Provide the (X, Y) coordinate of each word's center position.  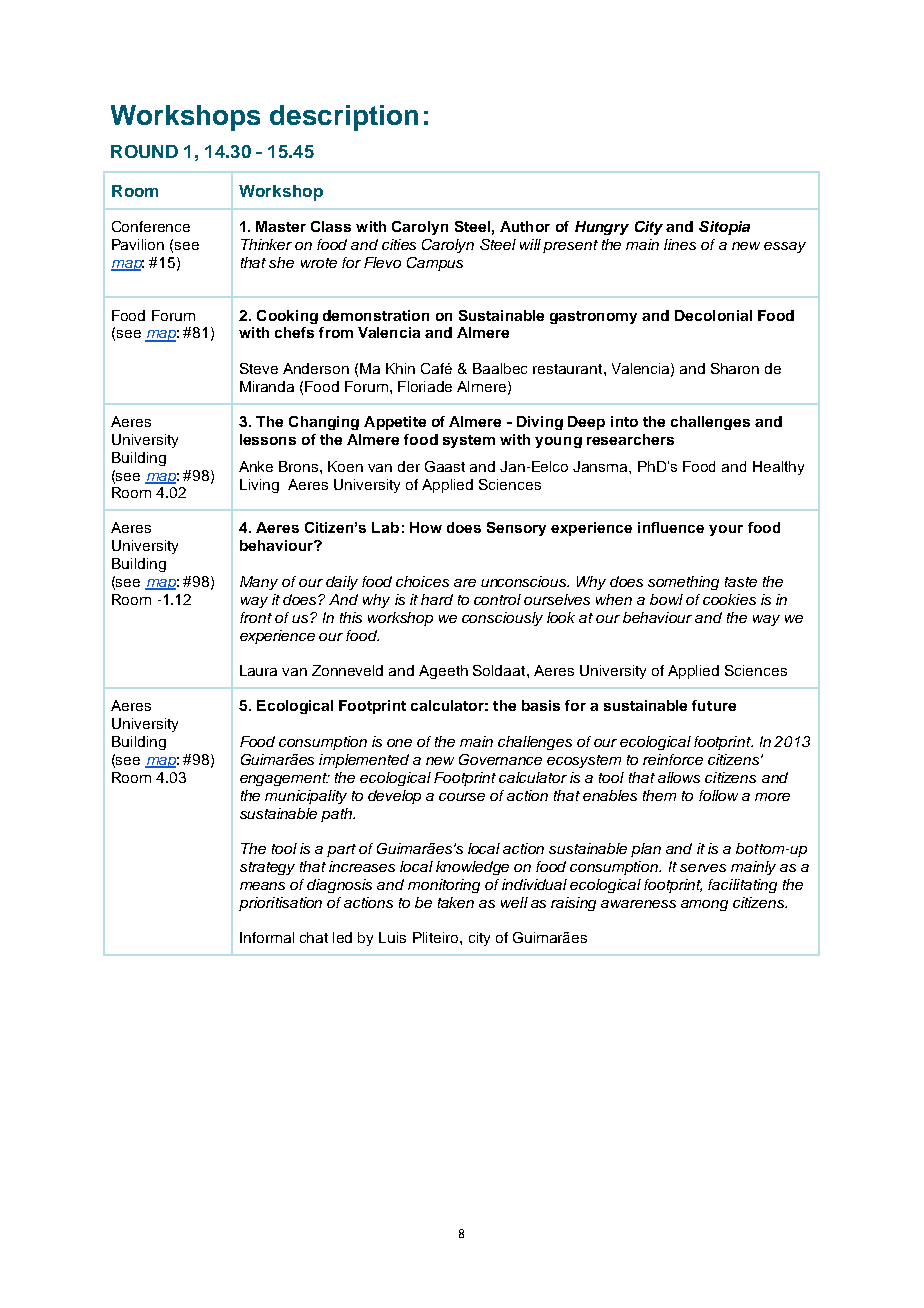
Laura (258, 670)
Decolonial (713, 315)
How (426, 527)
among (704, 905)
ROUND (144, 151)
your (726, 530)
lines (680, 244)
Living (259, 486)
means (262, 886)
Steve (259, 368)
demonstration (376, 315)
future (714, 705)
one (399, 743)
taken (456, 902)
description (344, 118)
